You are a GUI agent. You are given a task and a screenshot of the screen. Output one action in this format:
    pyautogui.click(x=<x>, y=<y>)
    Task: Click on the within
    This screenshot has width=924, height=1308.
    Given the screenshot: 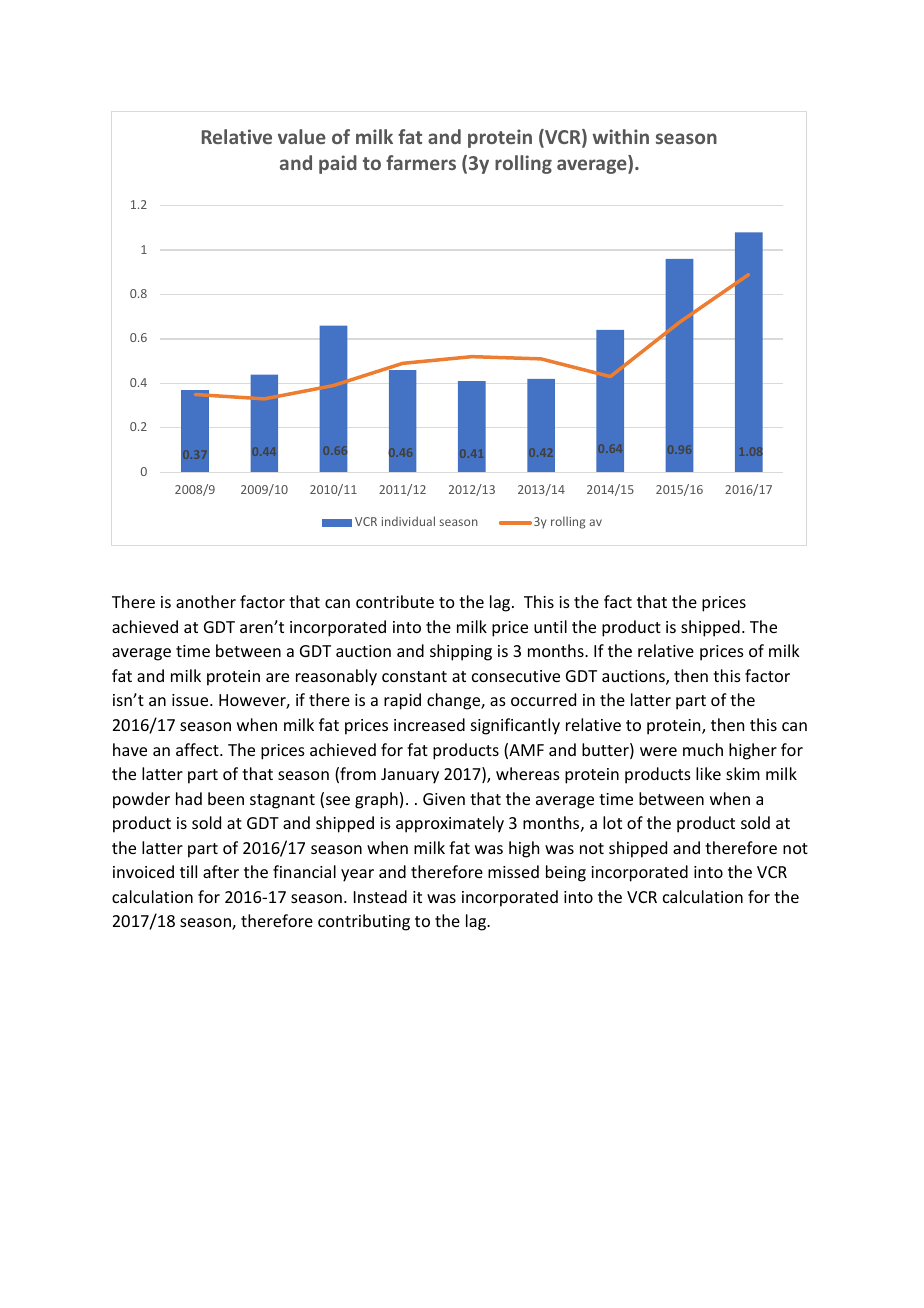 What is the action you would take?
    pyautogui.click(x=620, y=136)
